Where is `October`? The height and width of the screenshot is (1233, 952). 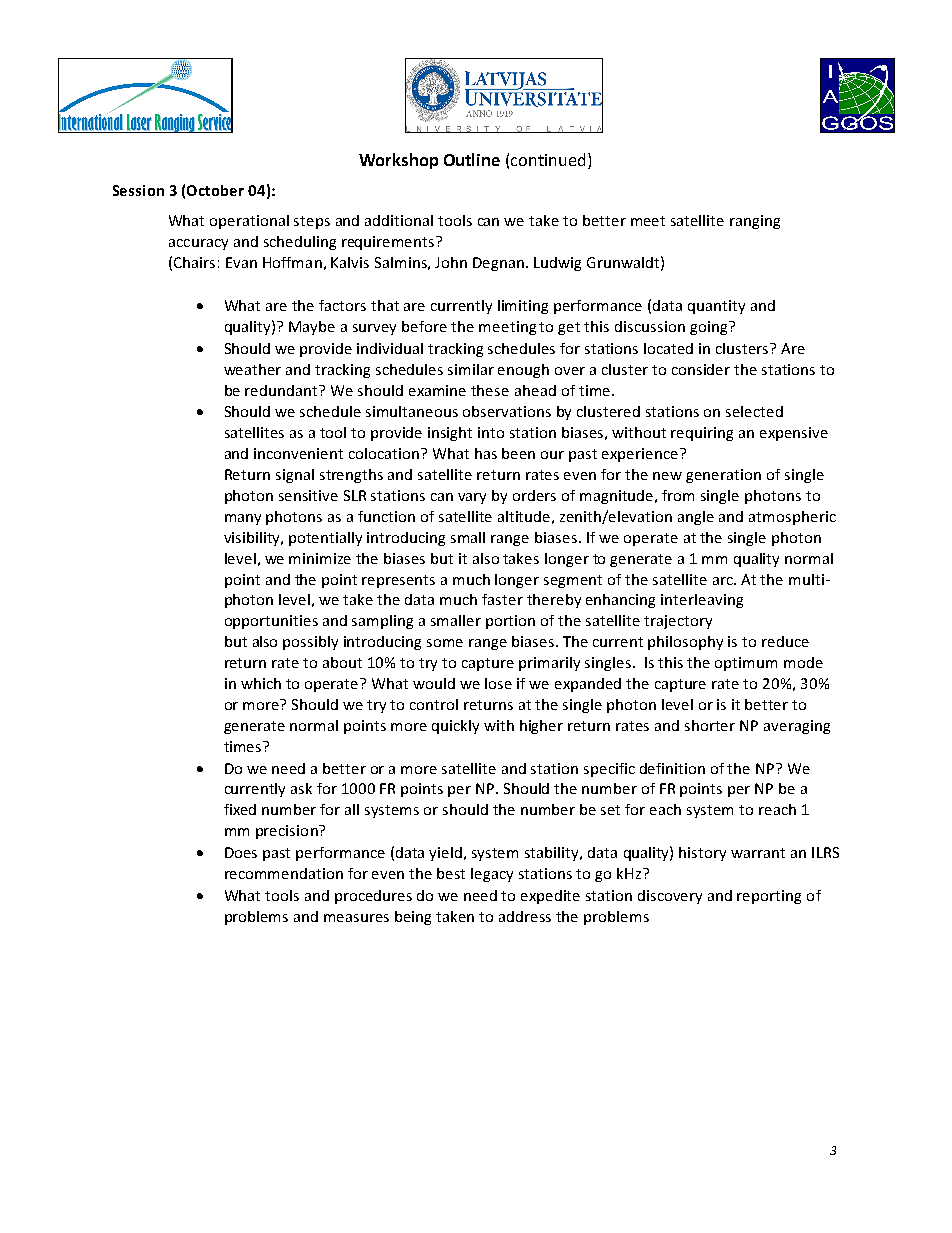 October is located at coordinates (215, 190).
